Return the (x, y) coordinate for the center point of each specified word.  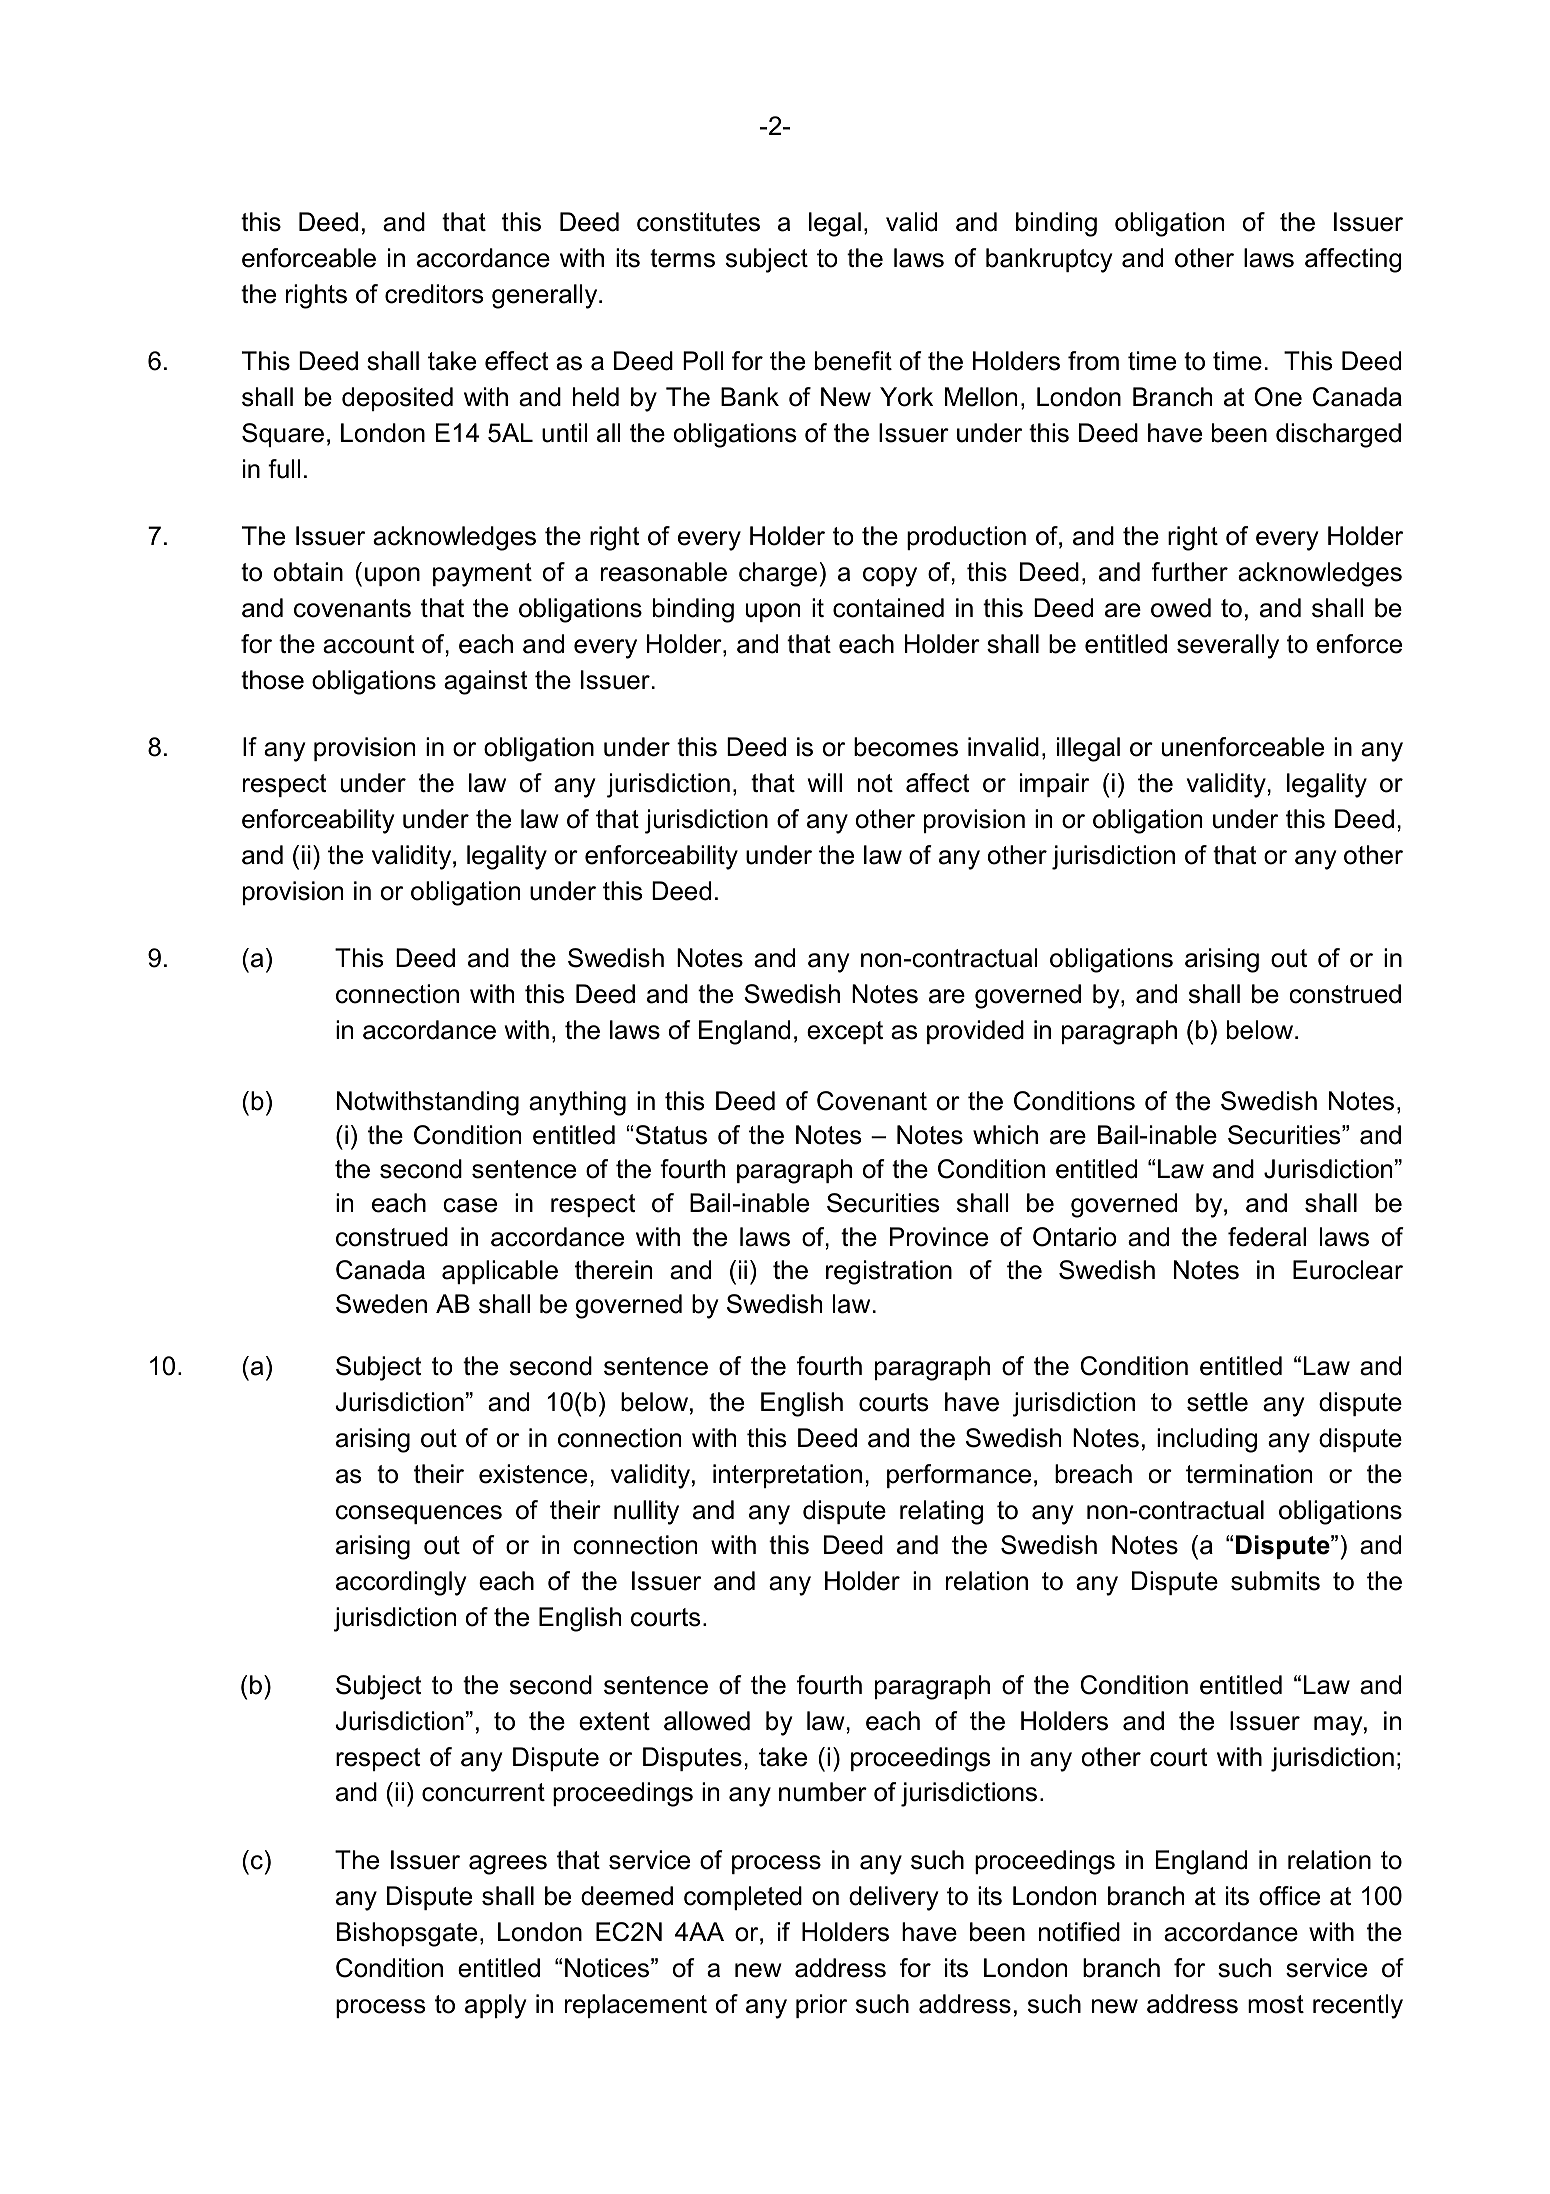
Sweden (381, 1304)
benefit (853, 361)
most (1276, 2004)
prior (821, 2006)
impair (1054, 785)
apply (495, 2006)
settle (1217, 1402)
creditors (434, 294)
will (825, 782)
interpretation (787, 1476)
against (485, 682)
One (1278, 397)
